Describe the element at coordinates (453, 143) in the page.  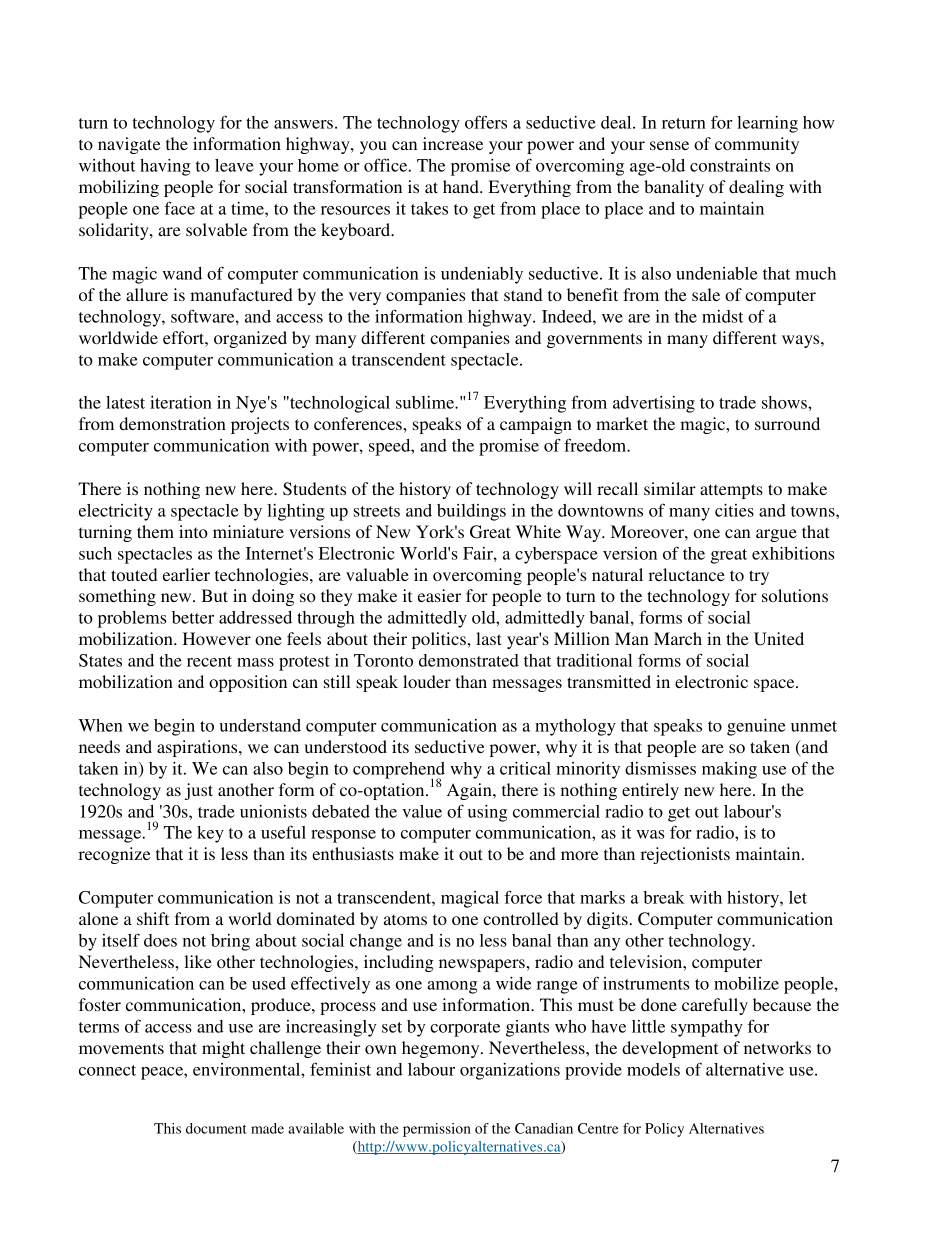
I see `increase` at that location.
